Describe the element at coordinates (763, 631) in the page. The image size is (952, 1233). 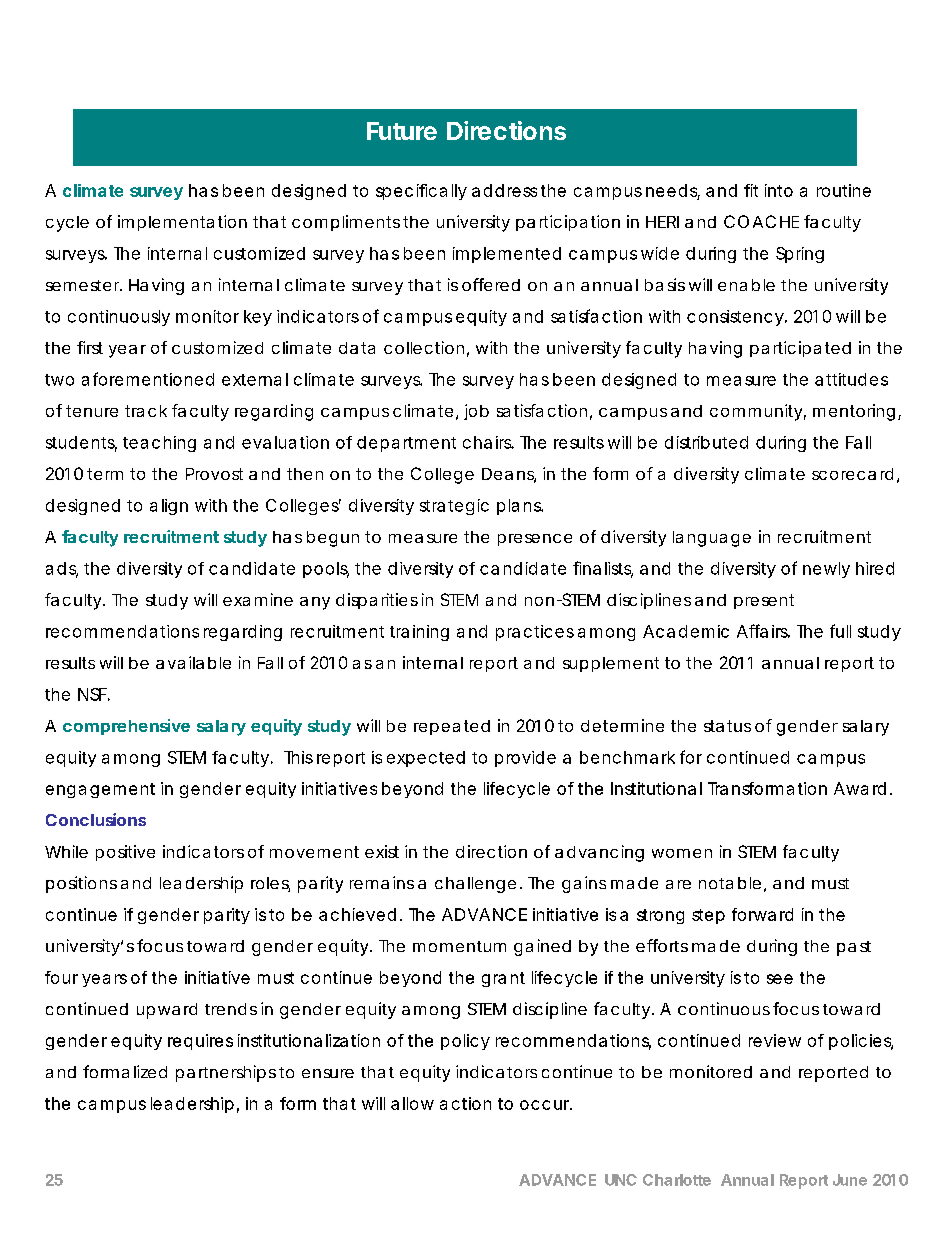
I see `Affairs` at that location.
